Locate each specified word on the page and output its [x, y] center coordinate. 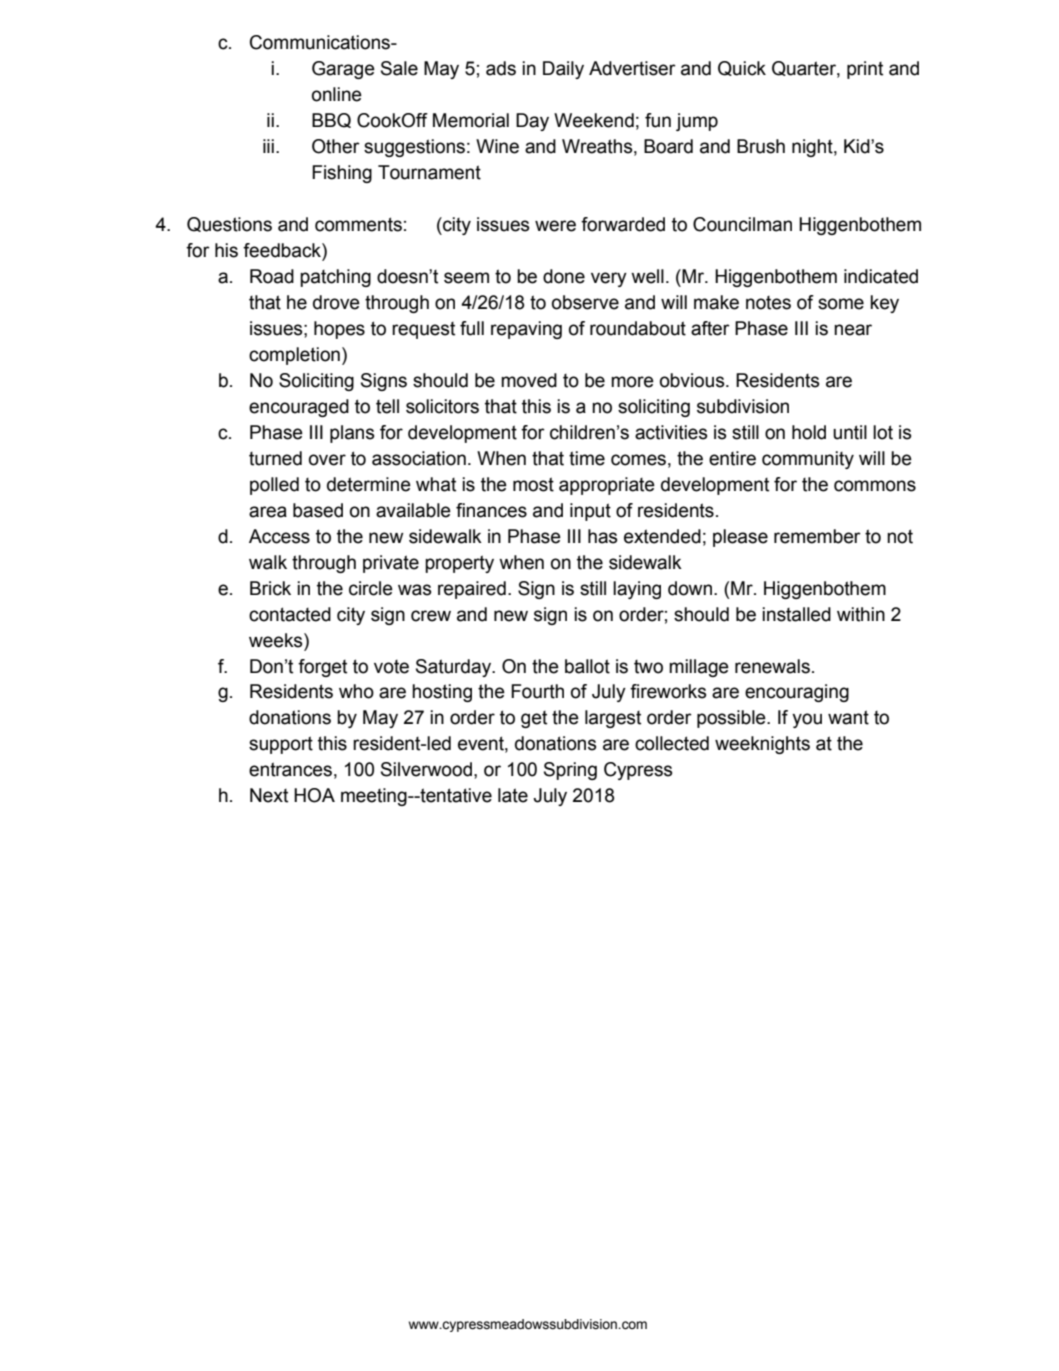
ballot [587, 666]
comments [358, 224]
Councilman [742, 224]
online [337, 94]
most [533, 484]
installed [796, 614]
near [853, 330]
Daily [563, 70]
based [318, 510]
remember [817, 536]
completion [294, 356]
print [865, 70]
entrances [290, 769]
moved [529, 380]
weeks [277, 640]
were [555, 226]
